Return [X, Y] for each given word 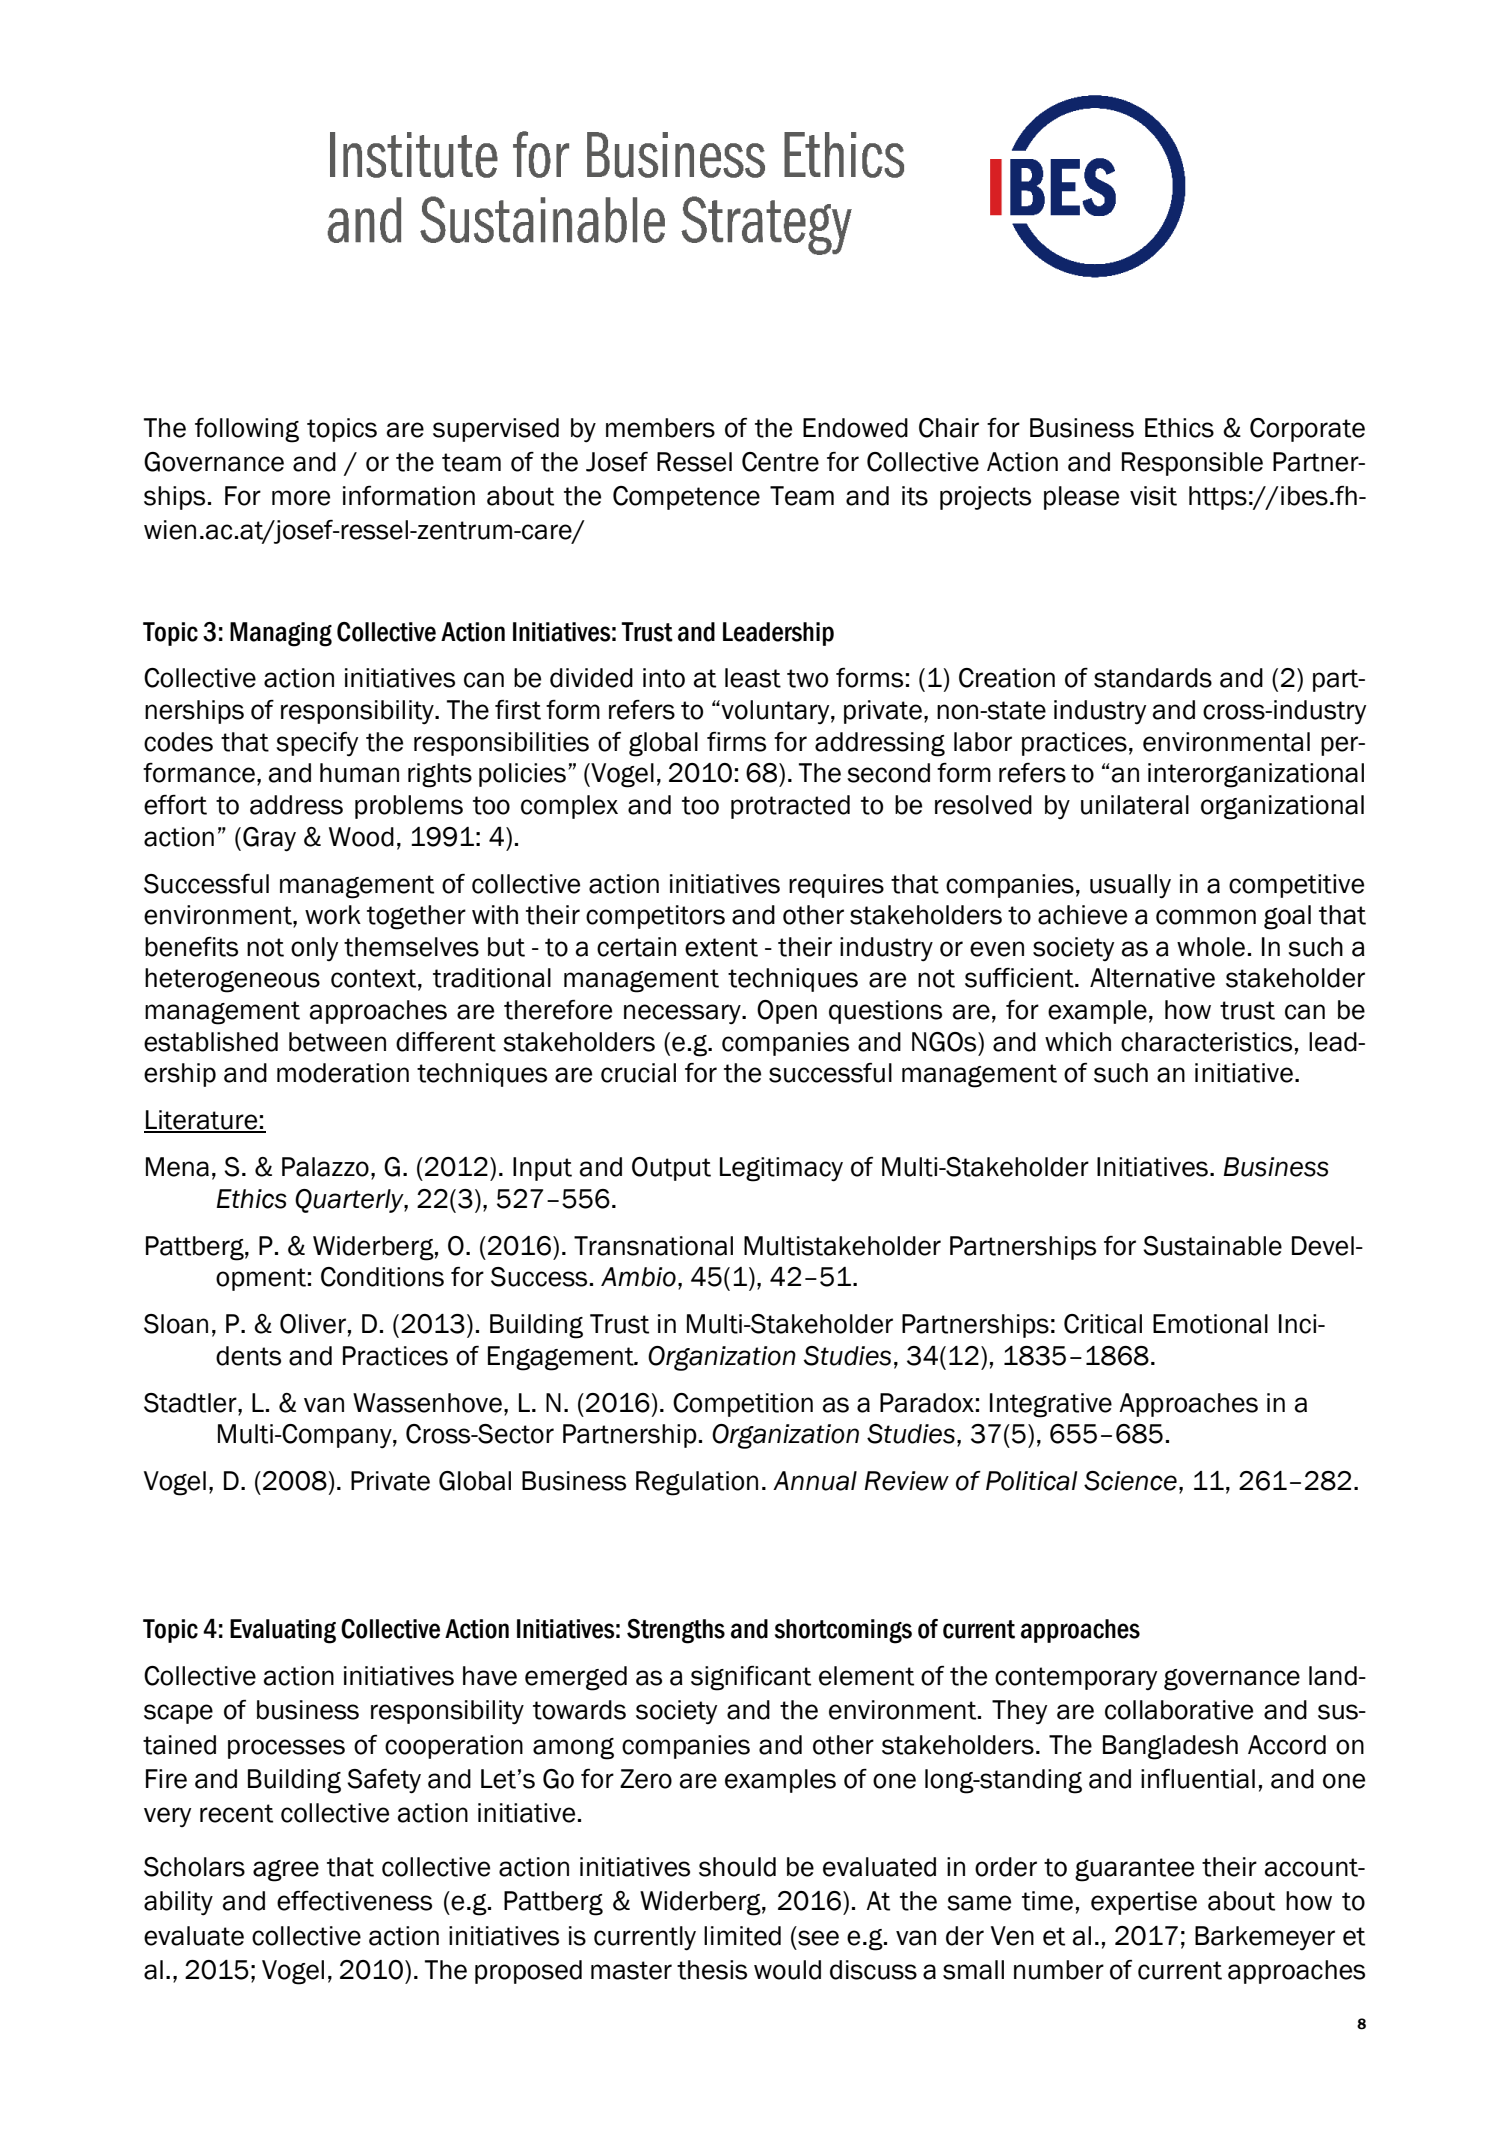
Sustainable [1212, 1246]
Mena [177, 1167]
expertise [1144, 1903]
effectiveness [354, 1901]
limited [742, 1936]
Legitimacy [781, 1169]
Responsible [1192, 464]
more [301, 498]
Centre [780, 462]
